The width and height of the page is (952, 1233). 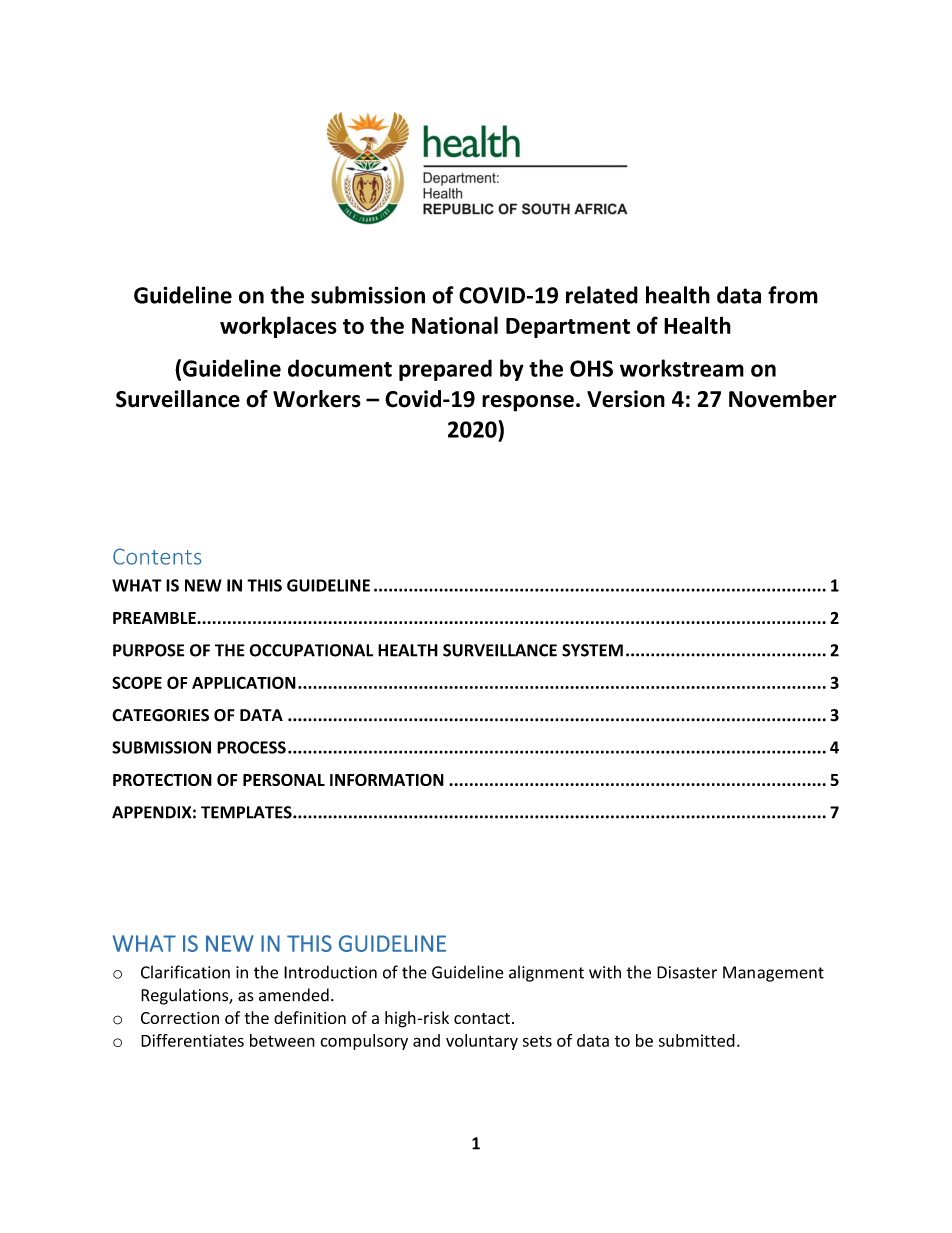 I want to click on Workers, so click(x=317, y=399).
